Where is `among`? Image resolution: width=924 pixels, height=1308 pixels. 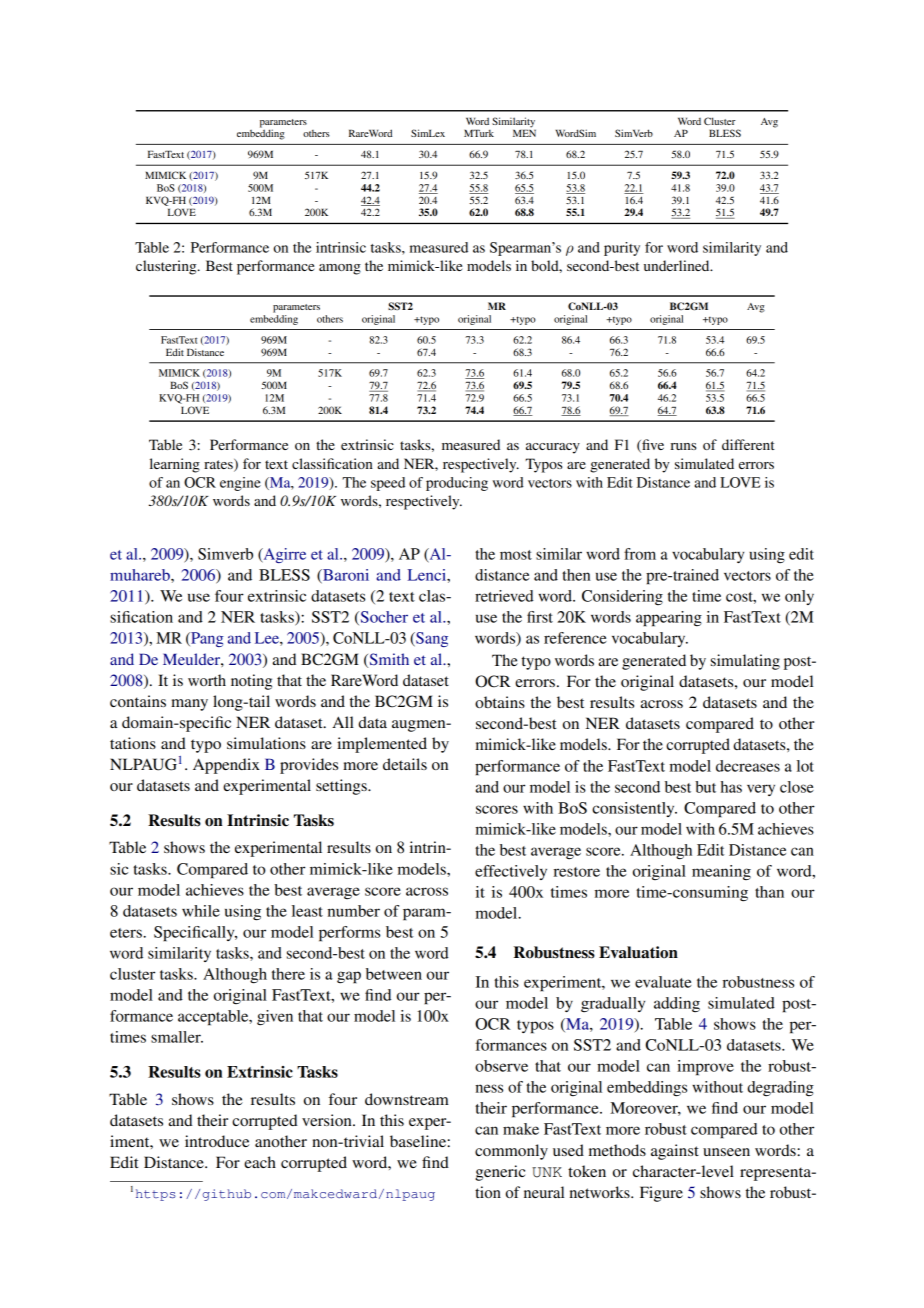 among is located at coordinates (340, 269).
